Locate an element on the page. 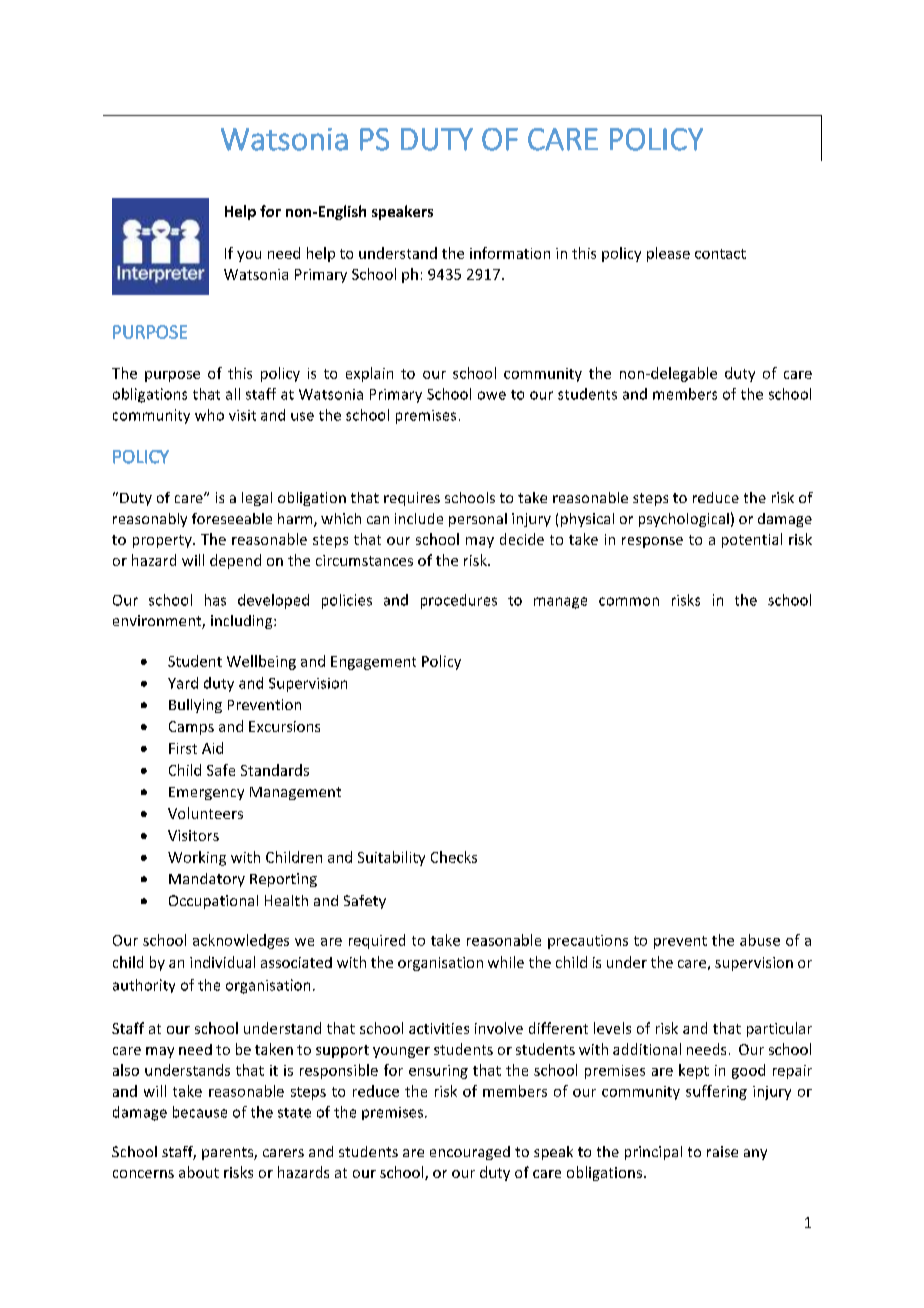 The width and height of the page is (924, 1308). about is located at coordinates (199, 1172).
